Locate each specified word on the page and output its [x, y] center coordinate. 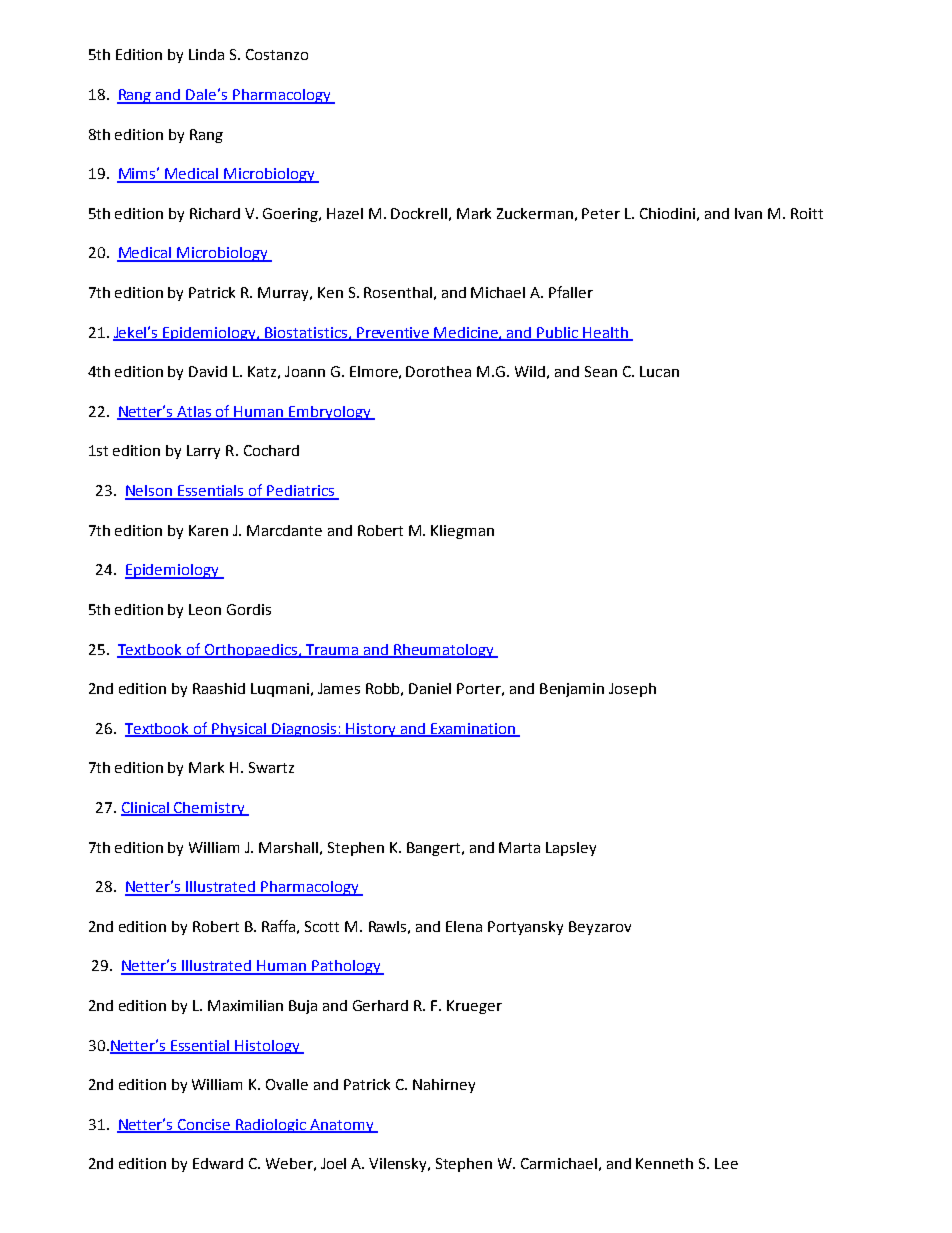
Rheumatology [444, 651]
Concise [204, 1125]
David [208, 371]
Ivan [748, 213]
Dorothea [438, 371]
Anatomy [342, 1126]
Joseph [632, 690]
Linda [206, 54]
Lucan [659, 371]
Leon [205, 609]
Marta [519, 847]
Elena [464, 926]
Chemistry [210, 809]
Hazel [345, 213]
